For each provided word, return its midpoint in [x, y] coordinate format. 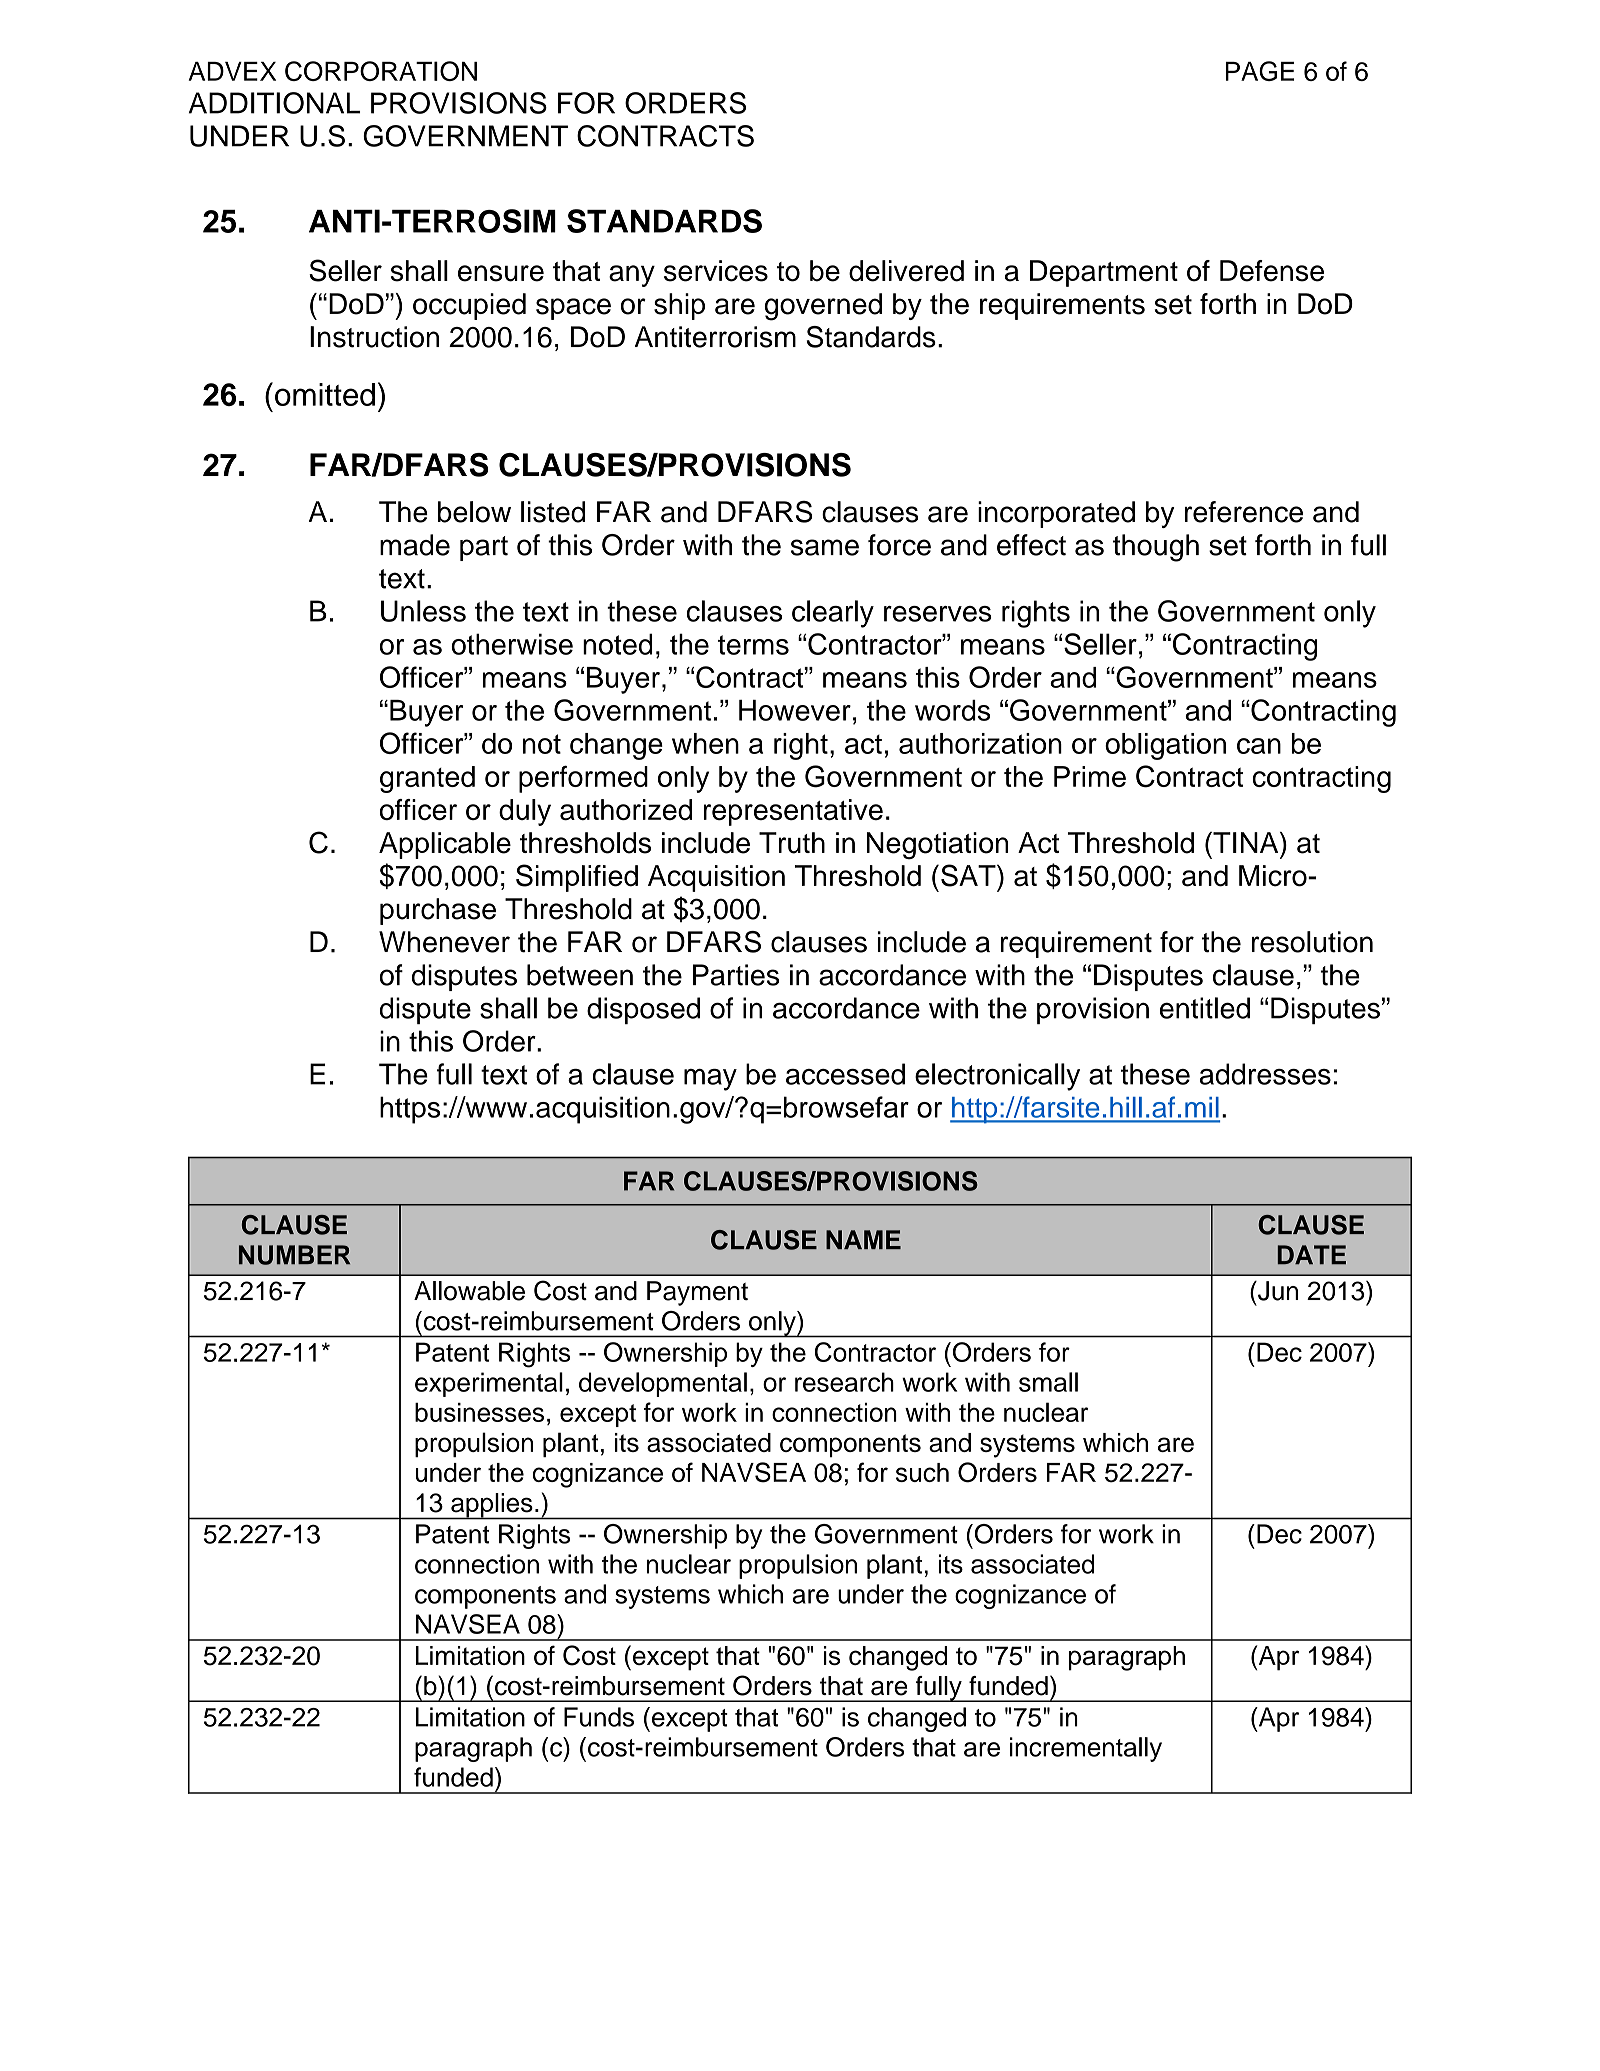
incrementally [1086, 1749]
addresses [1265, 1074]
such [922, 1472]
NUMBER [294, 1255]
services [716, 271]
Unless [423, 611]
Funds [599, 1717]
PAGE [1260, 71]
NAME [863, 1239]
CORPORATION [381, 71]
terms [753, 645]
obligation [1165, 746]
